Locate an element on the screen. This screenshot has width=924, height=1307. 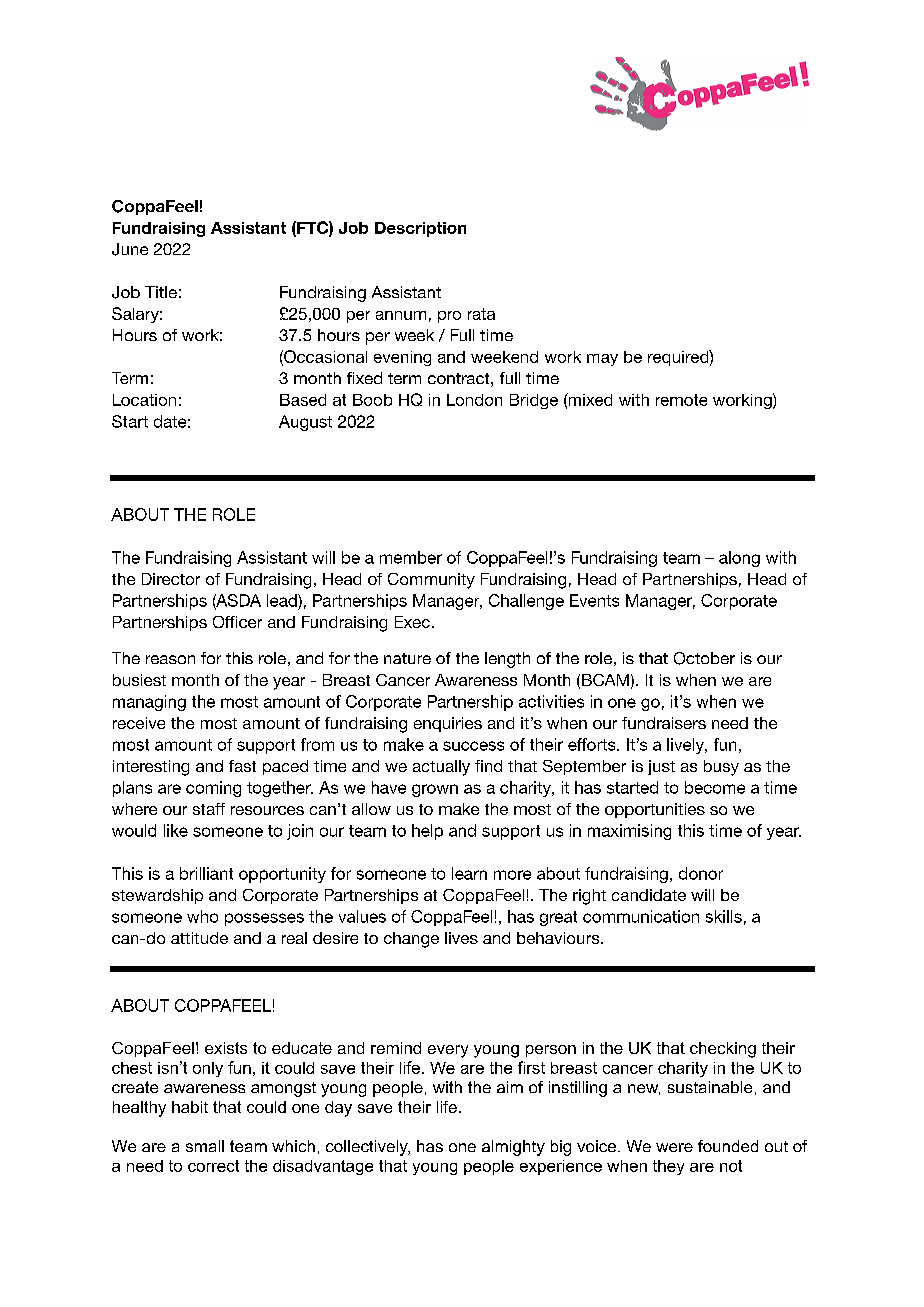
small is located at coordinates (205, 1146).
